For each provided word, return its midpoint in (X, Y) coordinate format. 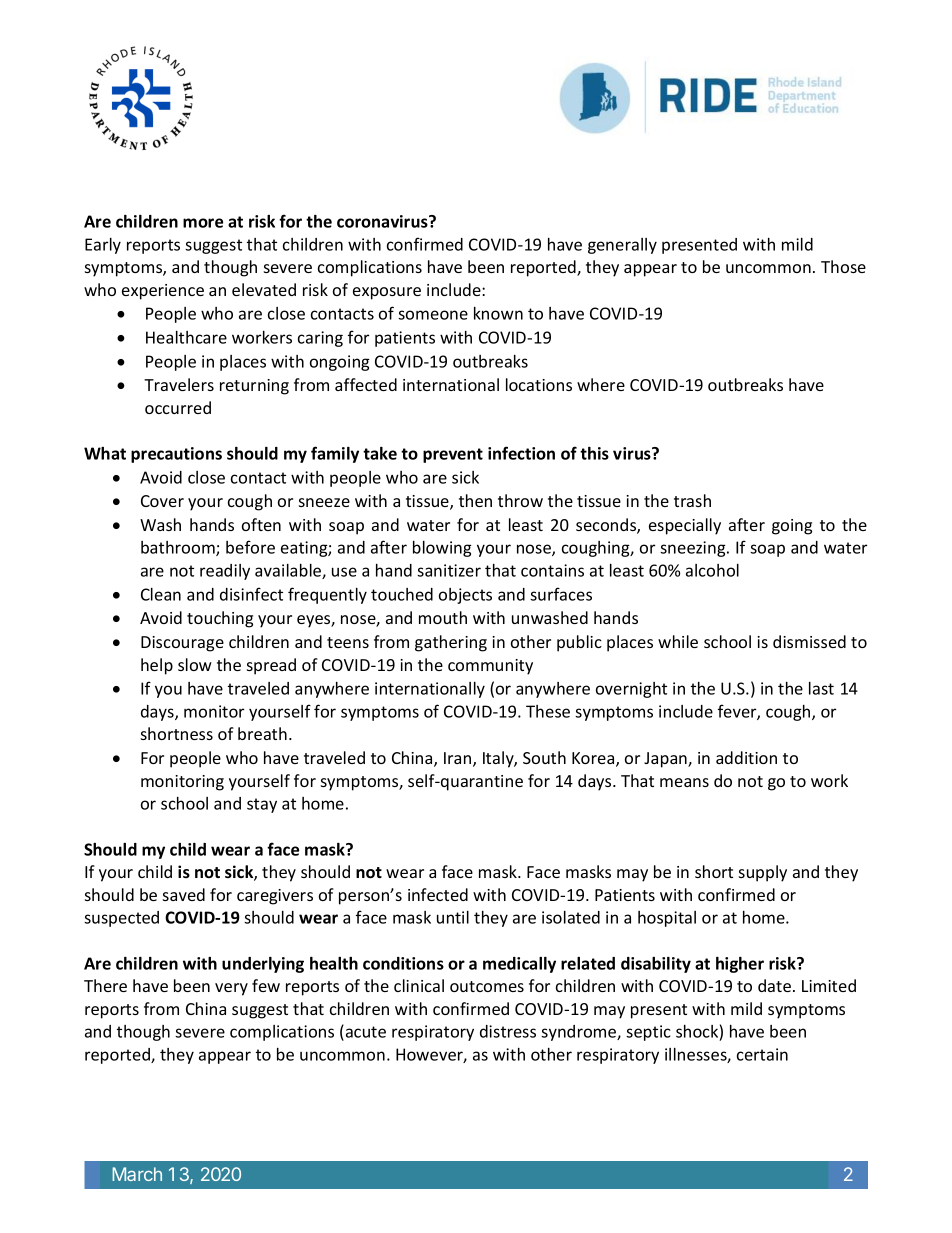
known (498, 313)
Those (843, 266)
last (821, 688)
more (203, 223)
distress (508, 1031)
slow (195, 664)
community (490, 667)
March (137, 1174)
